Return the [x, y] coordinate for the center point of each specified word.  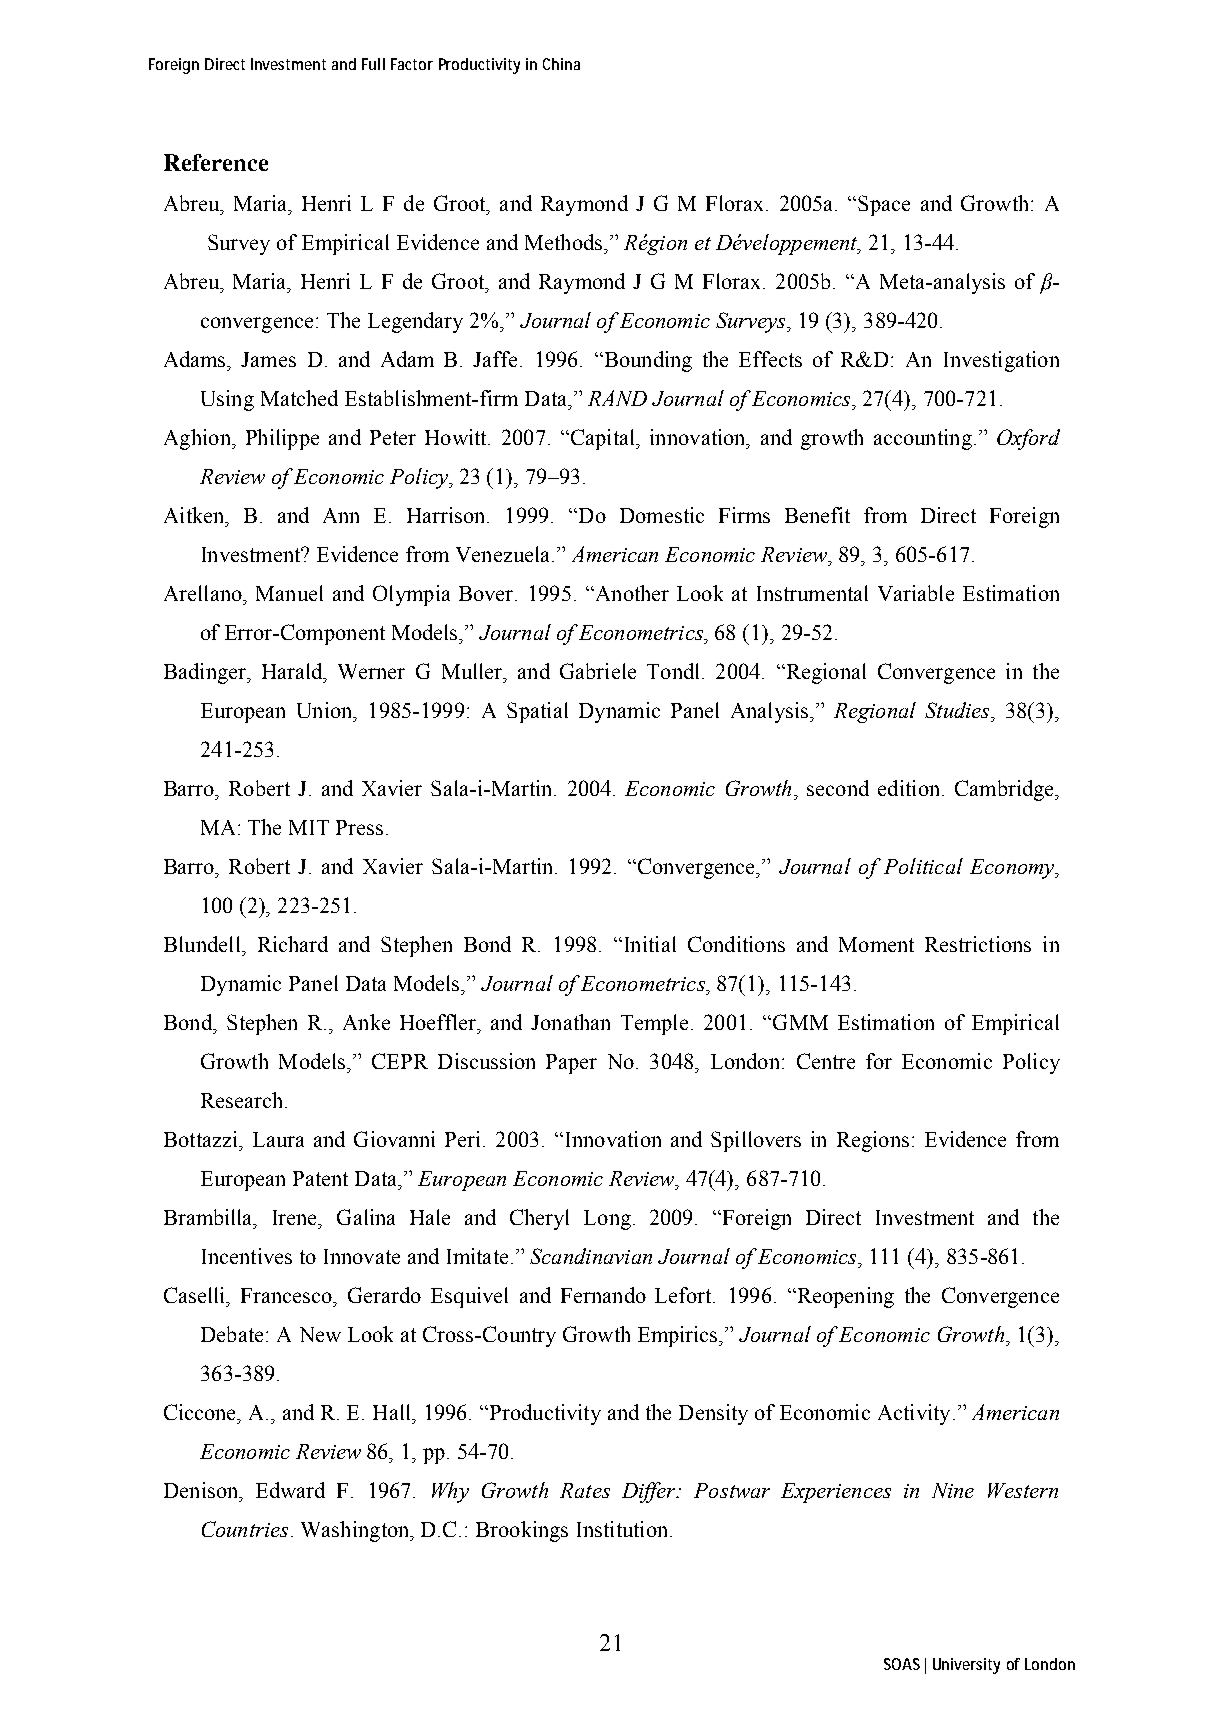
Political [923, 866]
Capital [602, 439]
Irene [296, 1217]
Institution [624, 1529]
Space [884, 205]
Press [359, 827]
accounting [923, 439]
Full [373, 64]
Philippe [282, 439]
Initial [648, 944]
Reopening [844, 1297]
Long [607, 1220]
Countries [245, 1529]
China [561, 64]
